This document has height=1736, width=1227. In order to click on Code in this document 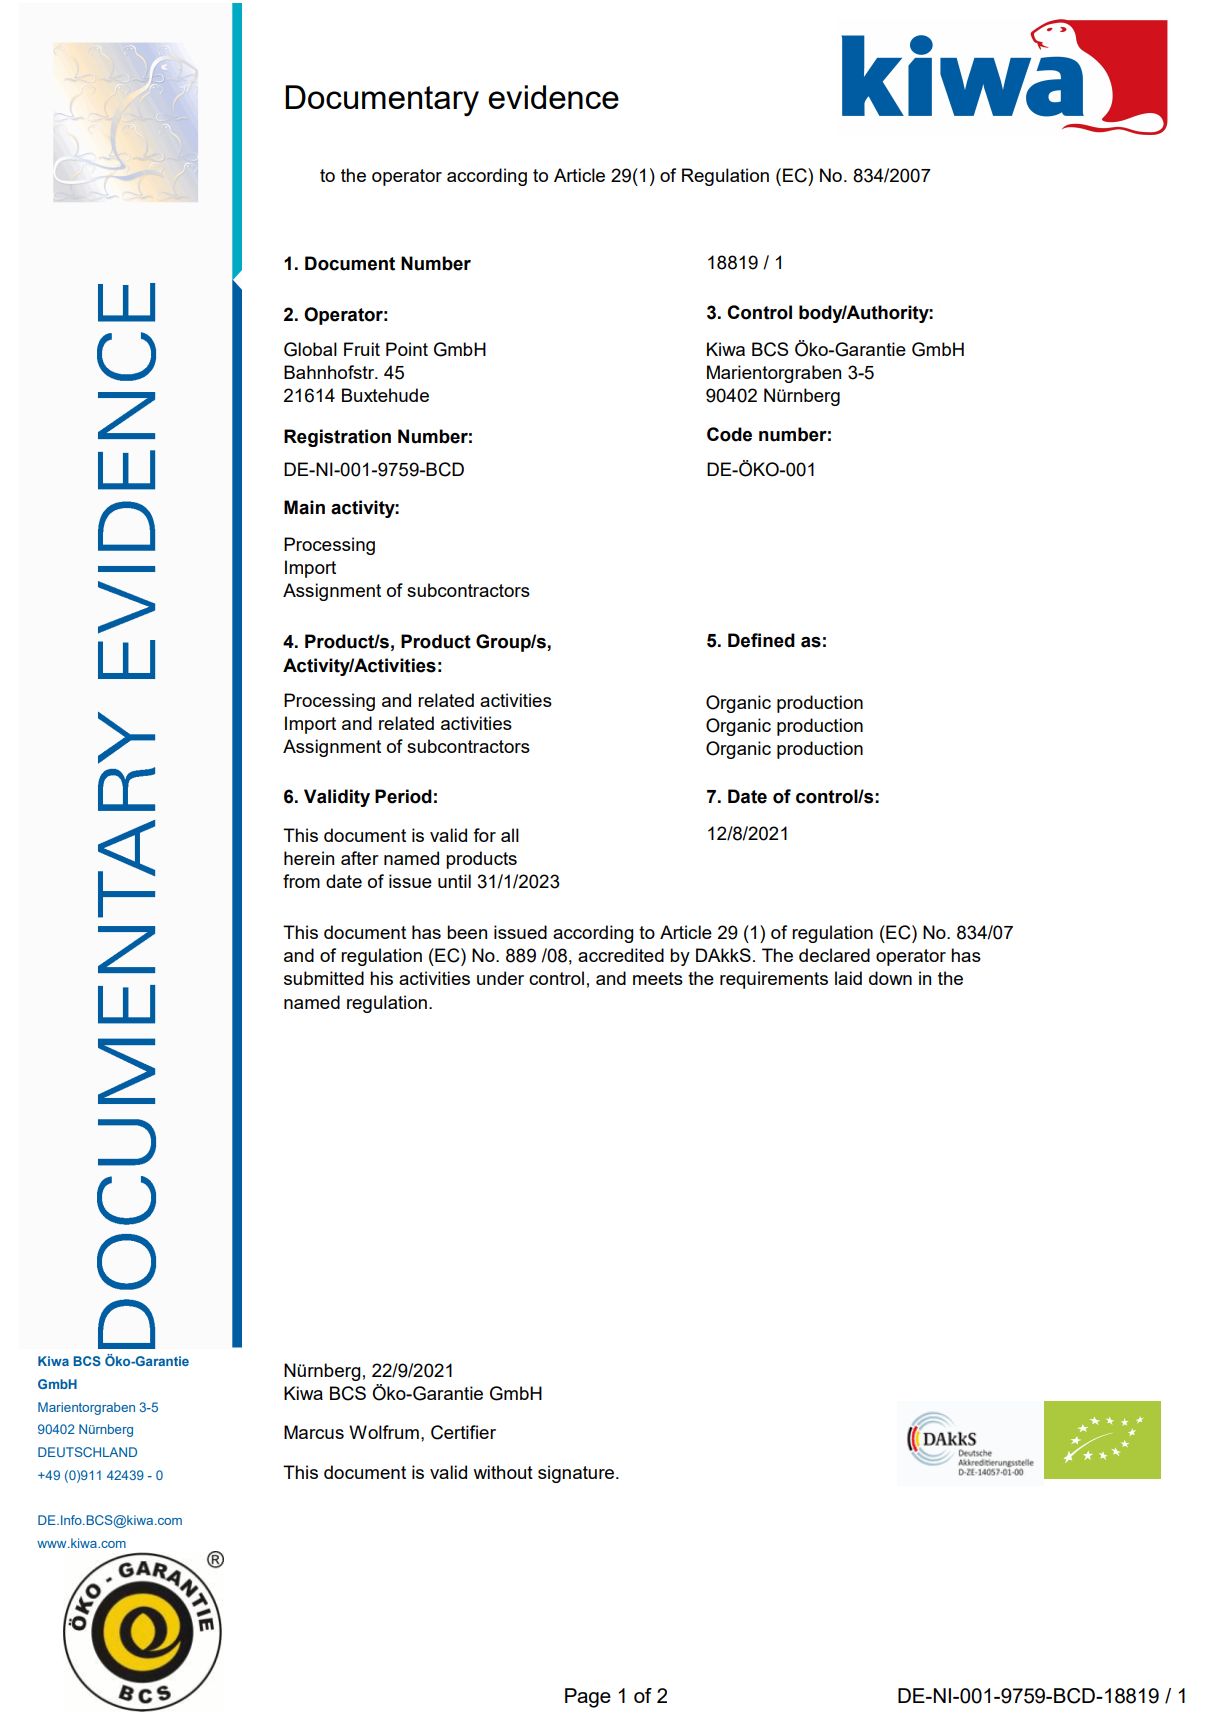, I will do `click(729, 434)`.
